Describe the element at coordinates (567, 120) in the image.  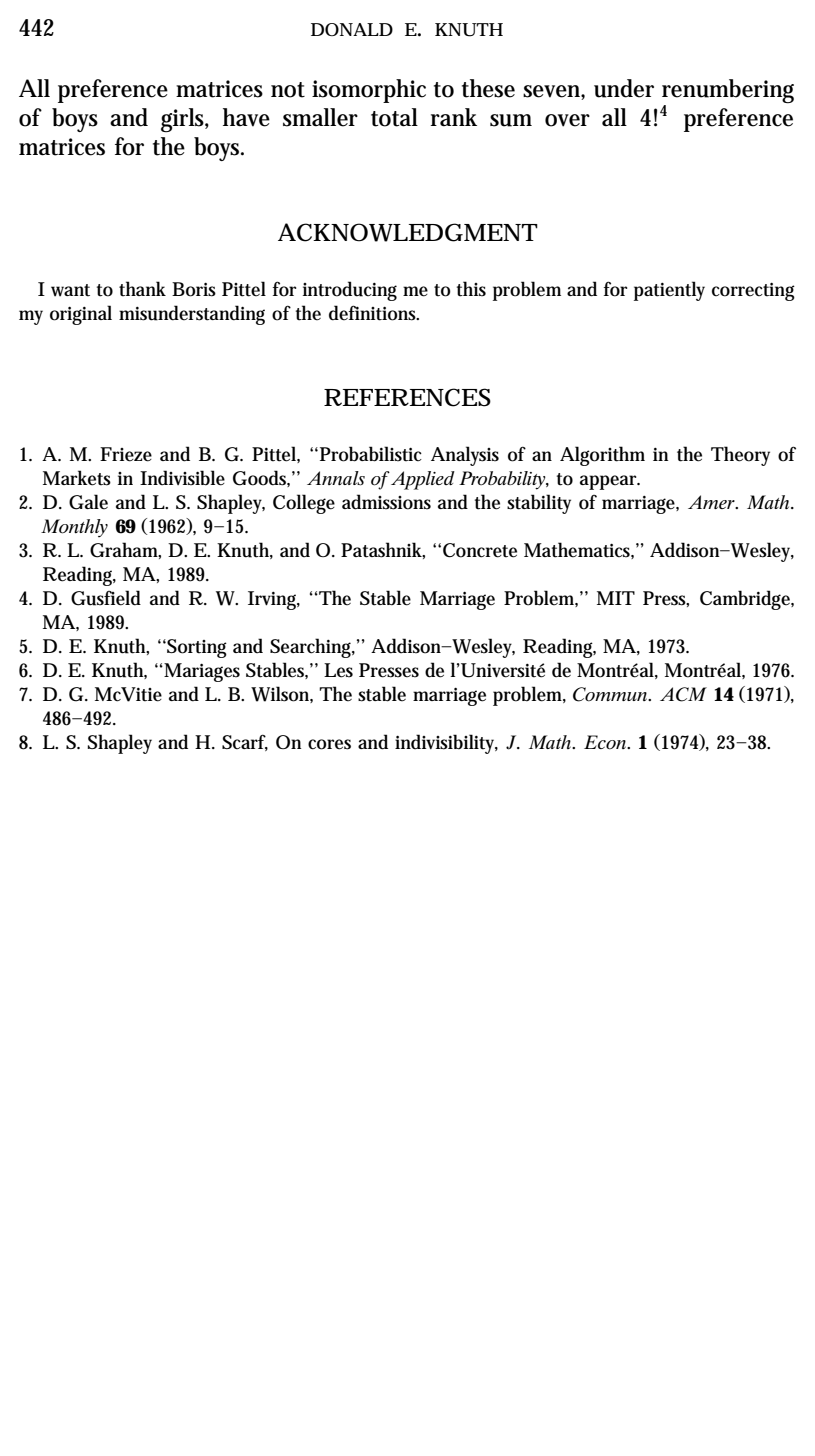
I see `over` at that location.
